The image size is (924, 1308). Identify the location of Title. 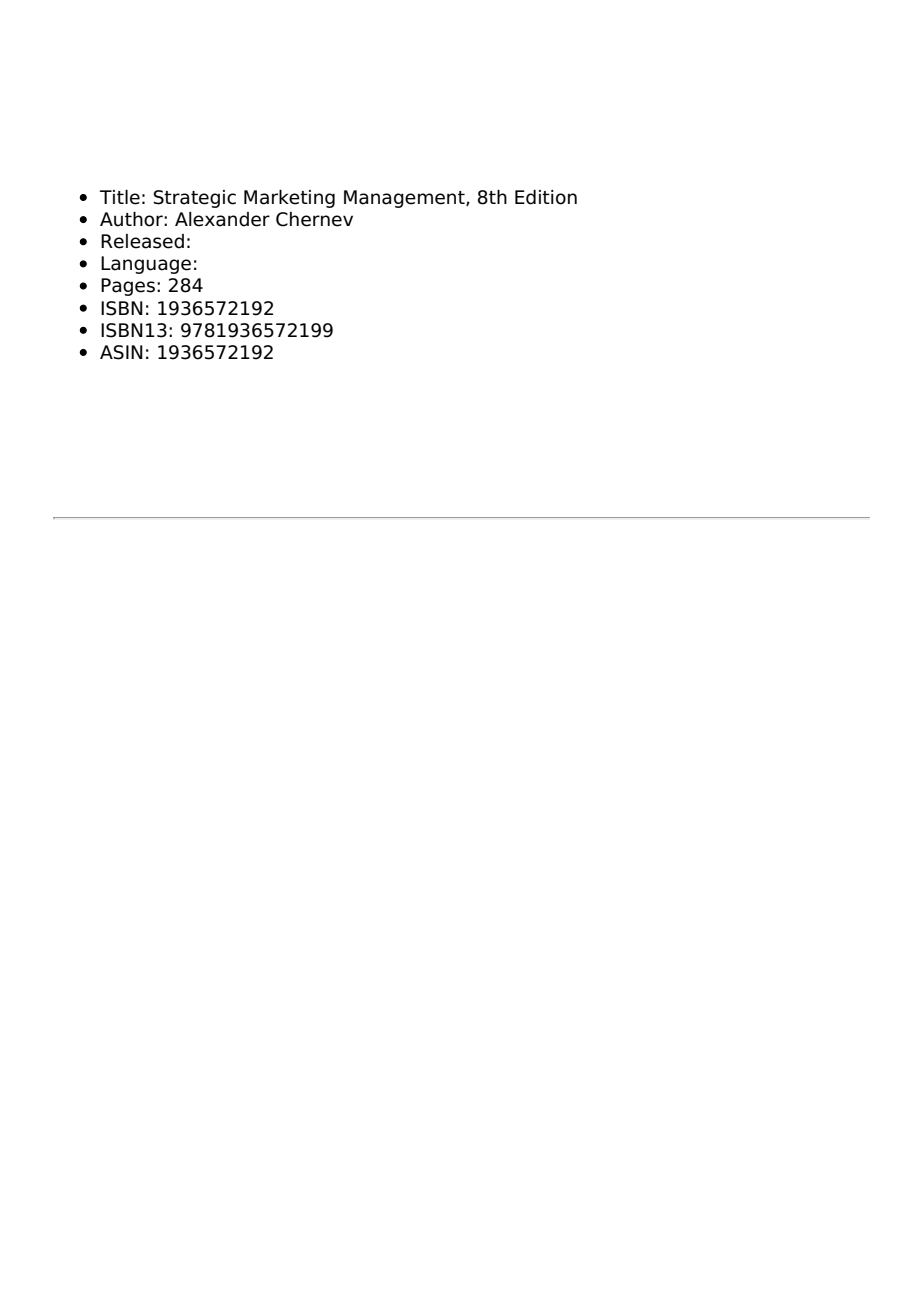
(120, 197).
